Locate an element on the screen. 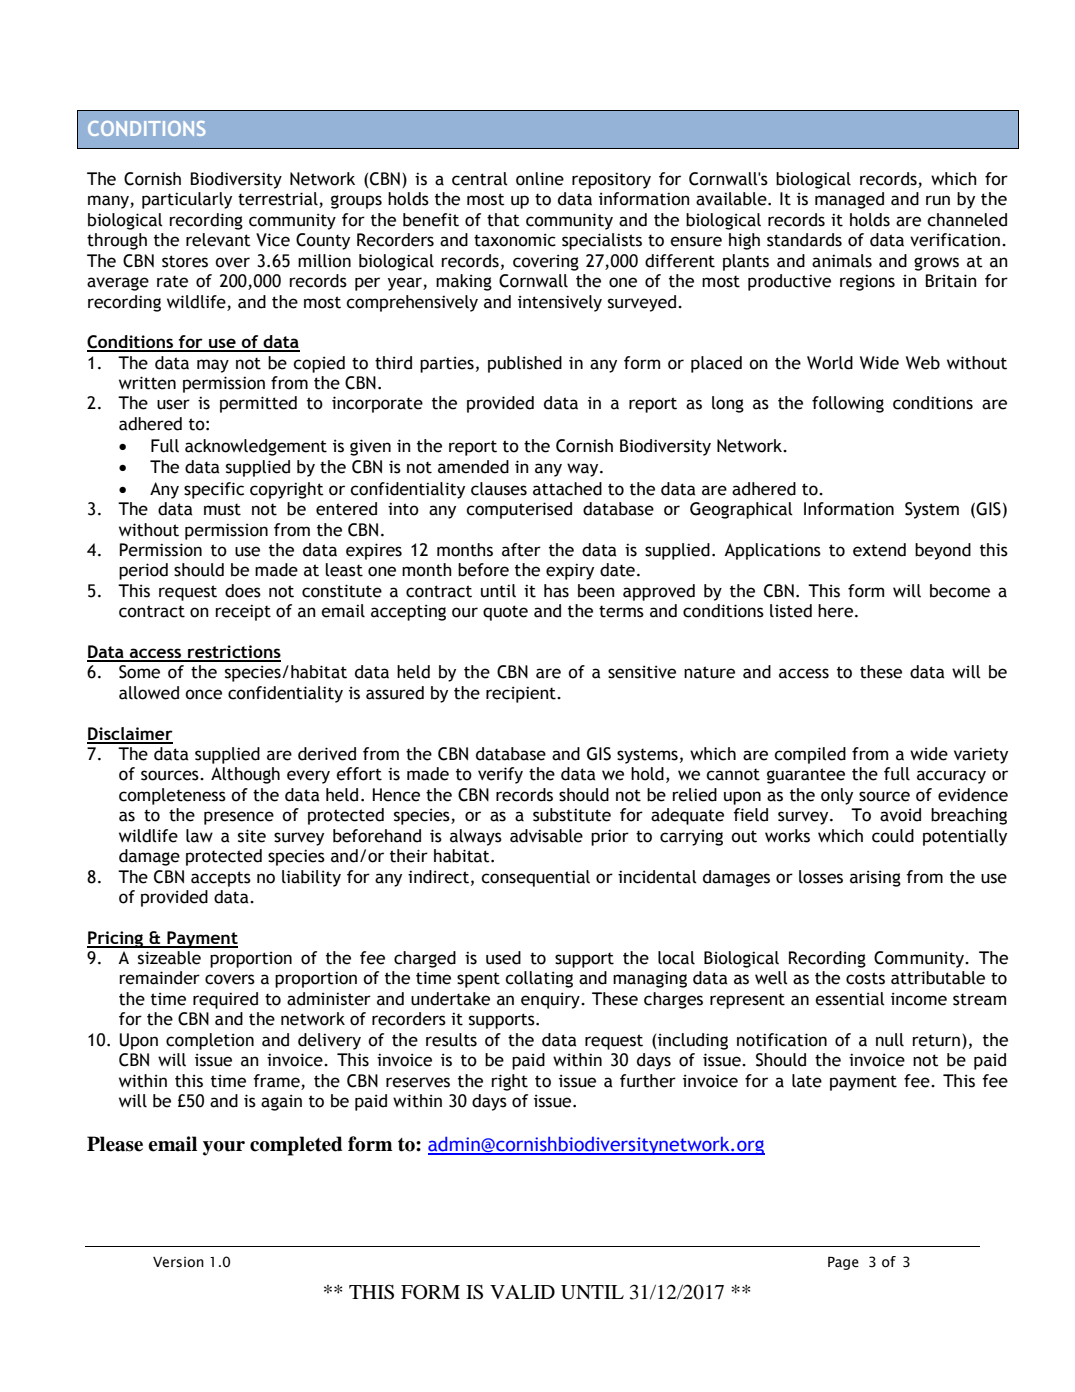 This screenshot has height=1392, width=1075. managed is located at coordinates (849, 200).
